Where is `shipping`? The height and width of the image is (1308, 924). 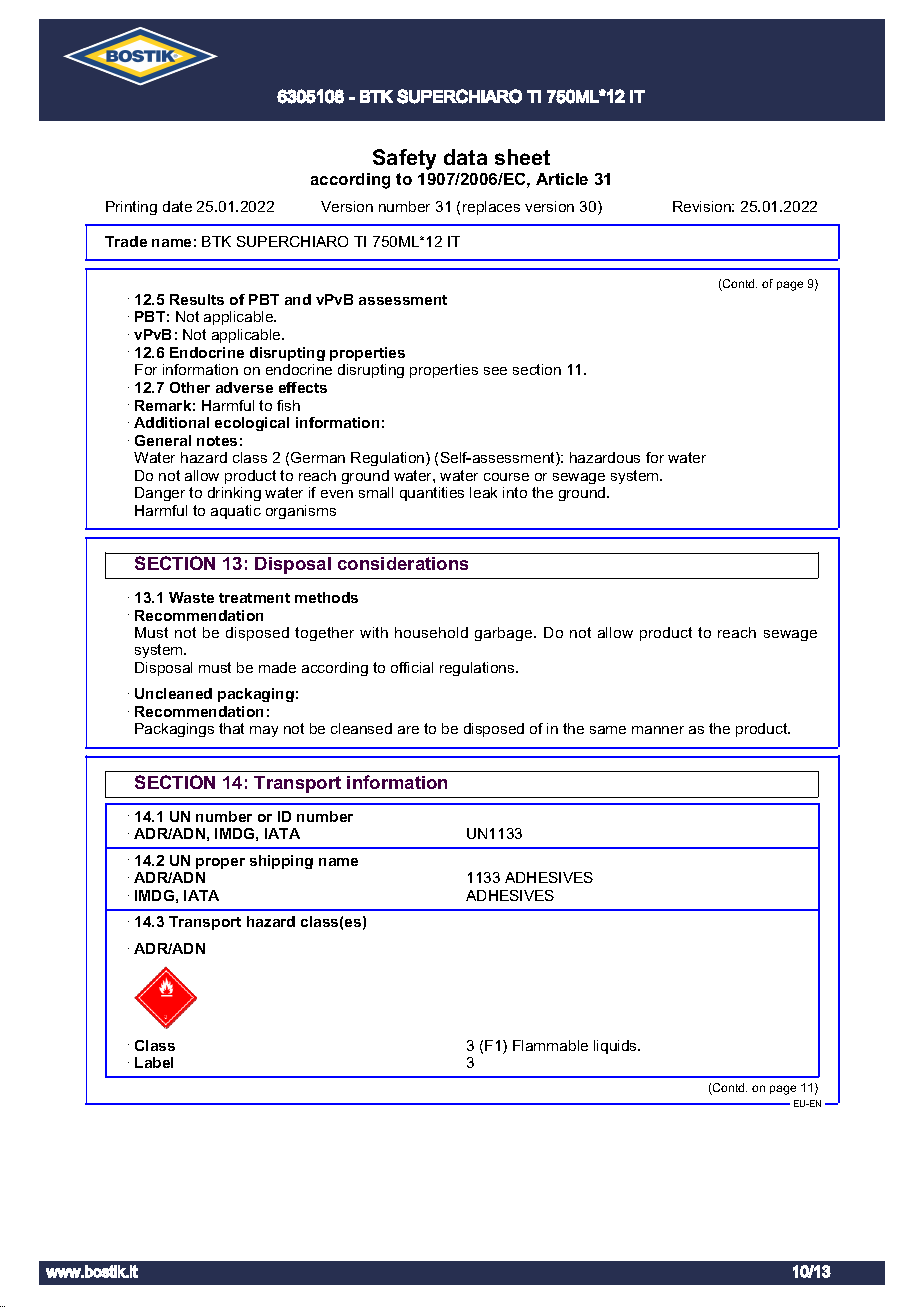
shipping is located at coordinates (281, 862).
